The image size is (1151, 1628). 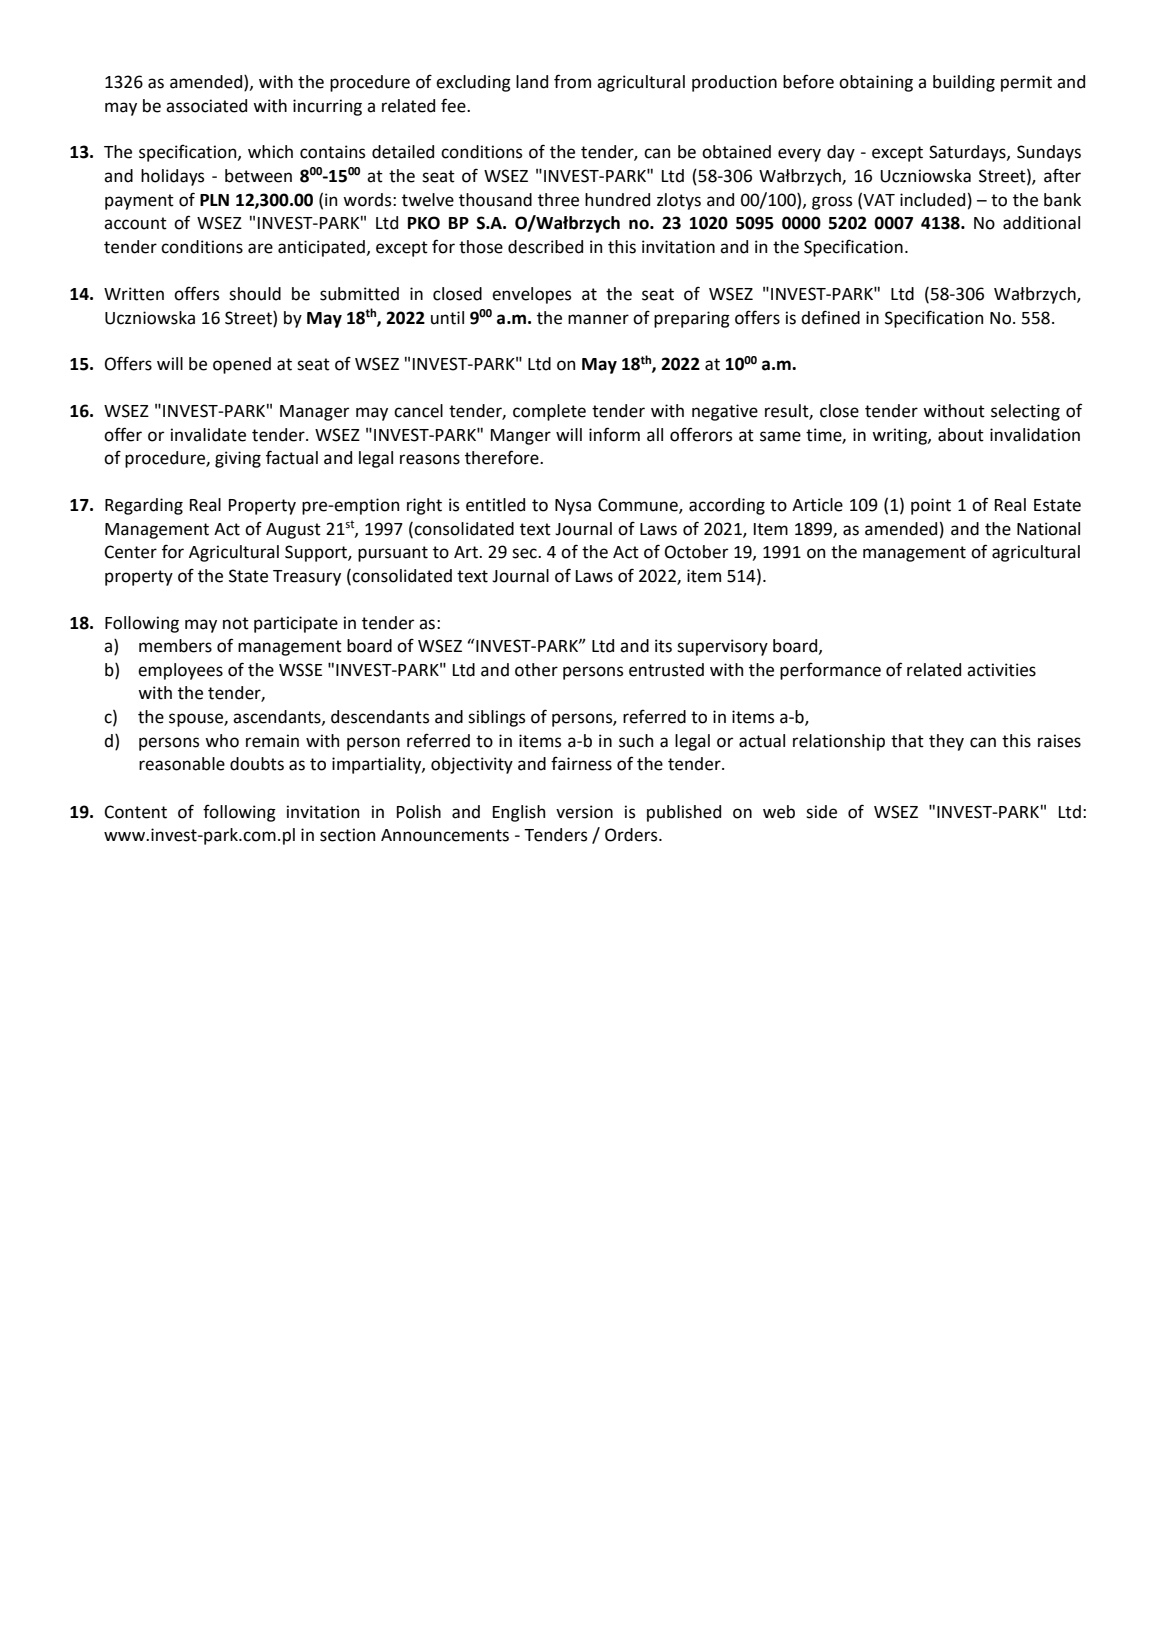 What do you see at coordinates (135, 812) in the image?
I see `Content` at bounding box center [135, 812].
